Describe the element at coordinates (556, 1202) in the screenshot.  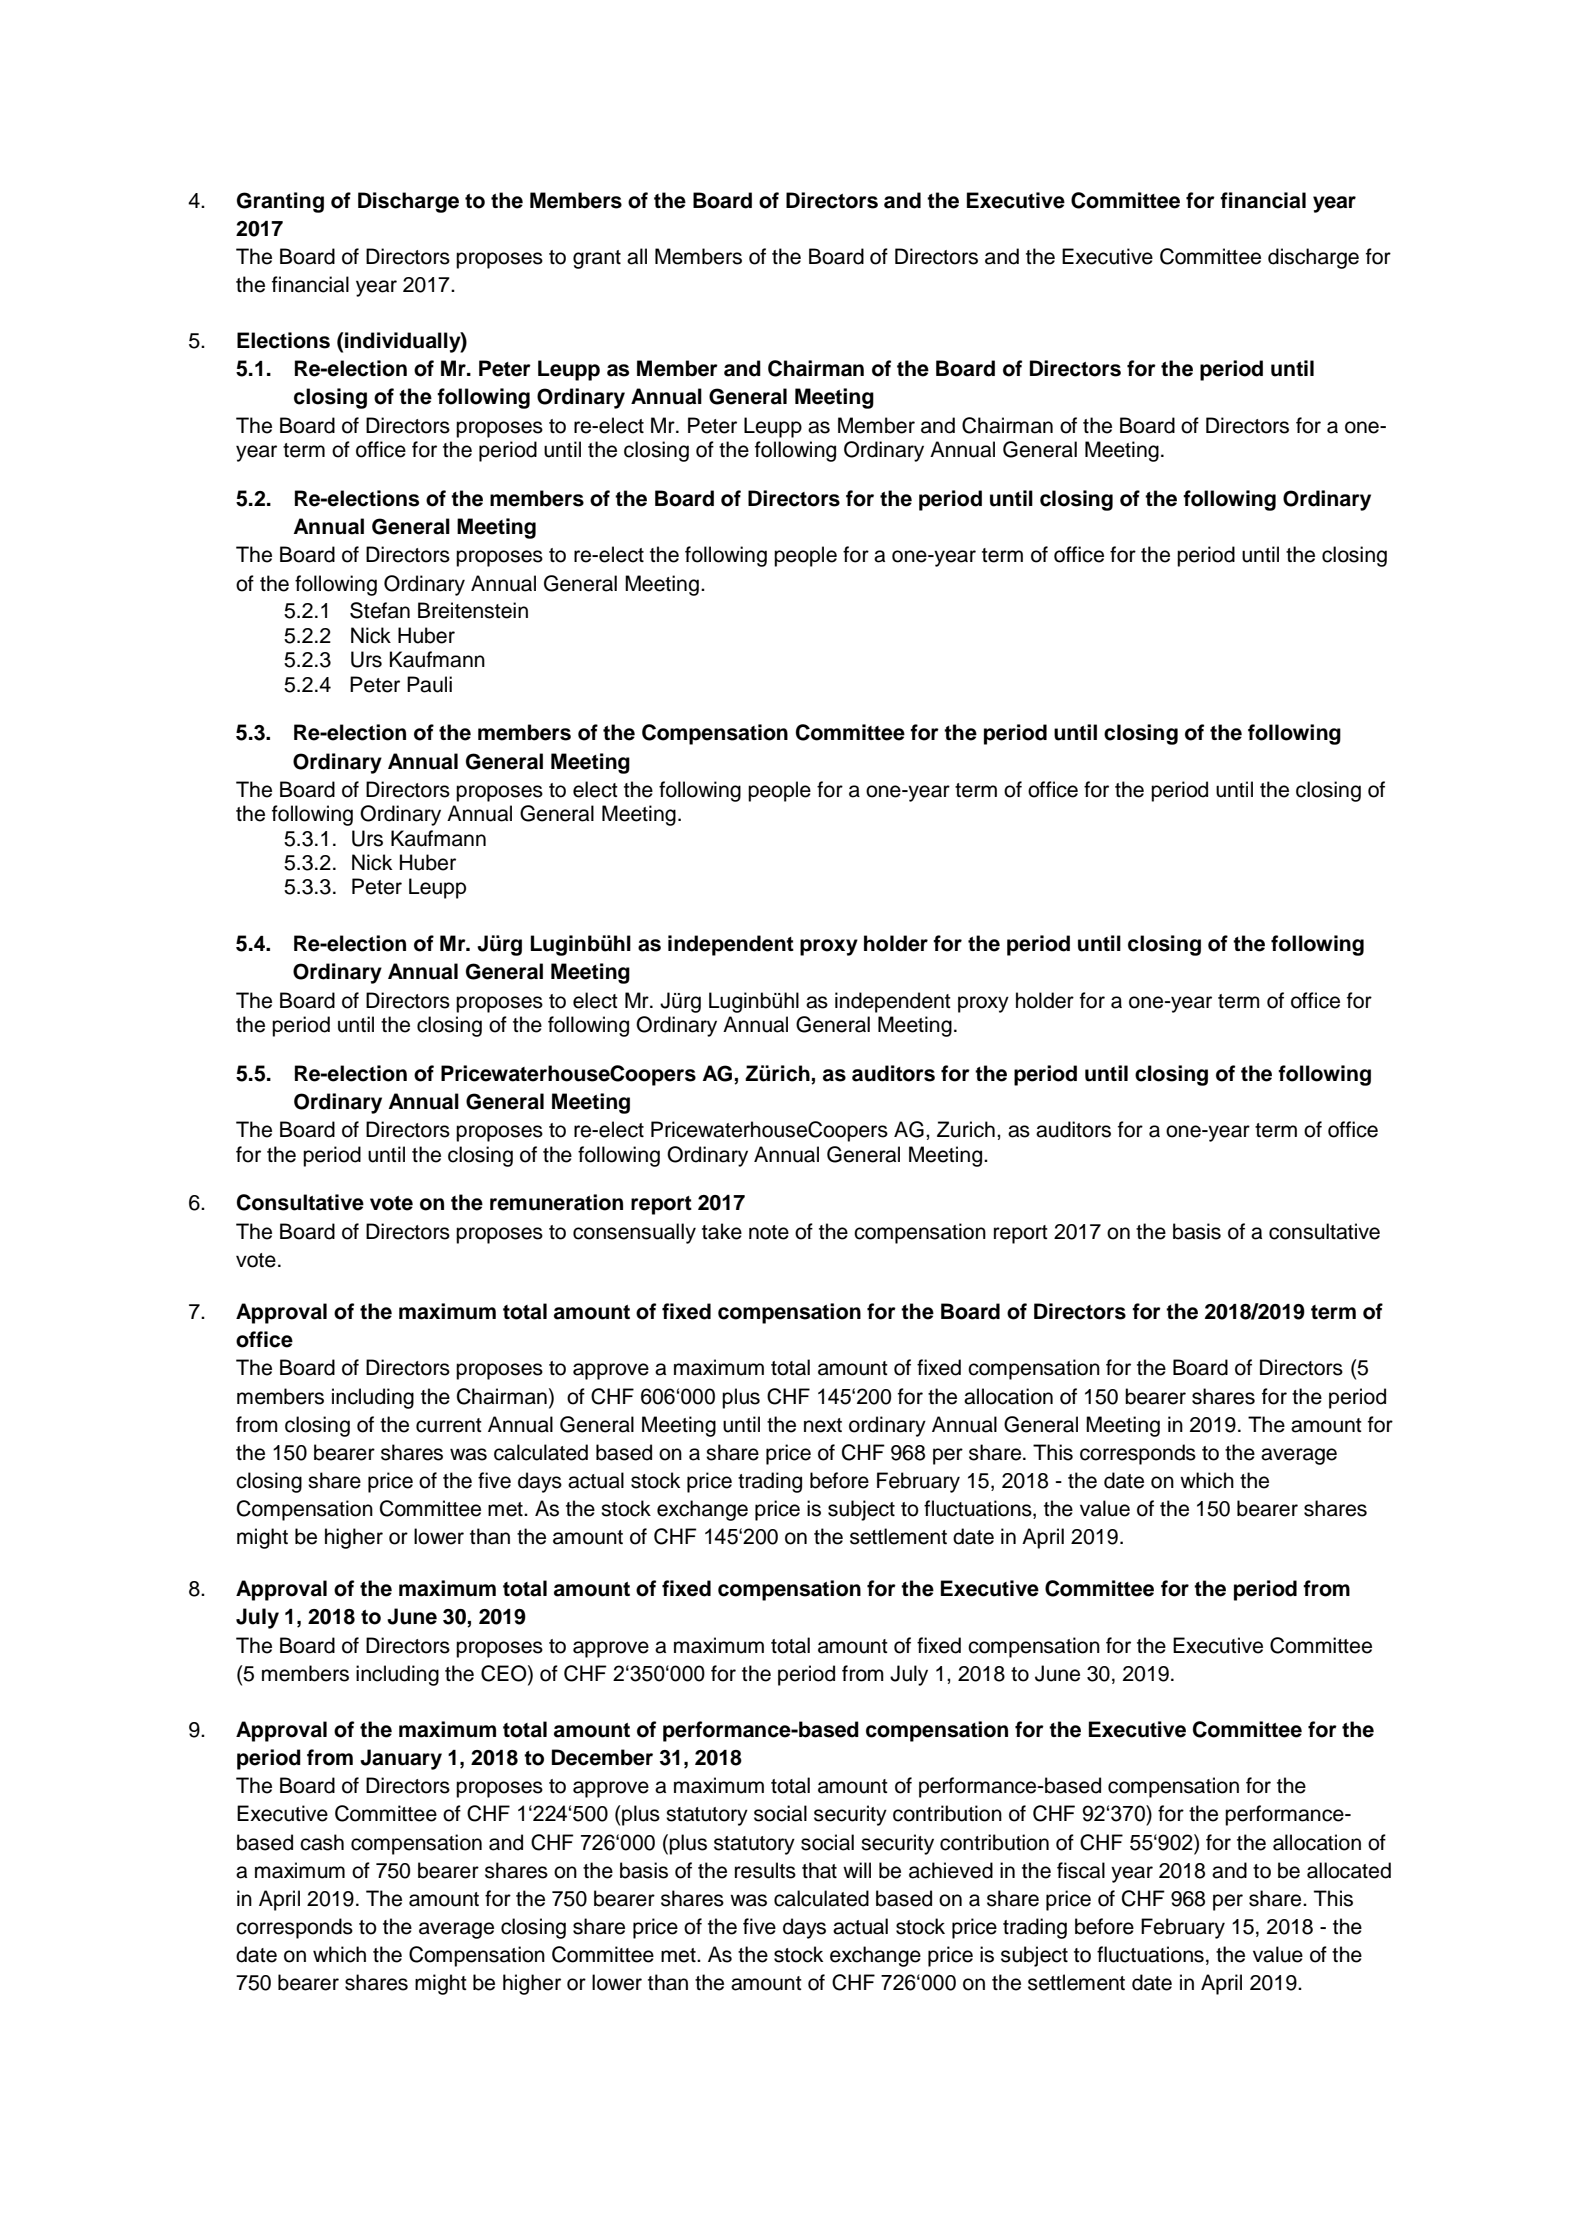
I see `remuneration` at that location.
